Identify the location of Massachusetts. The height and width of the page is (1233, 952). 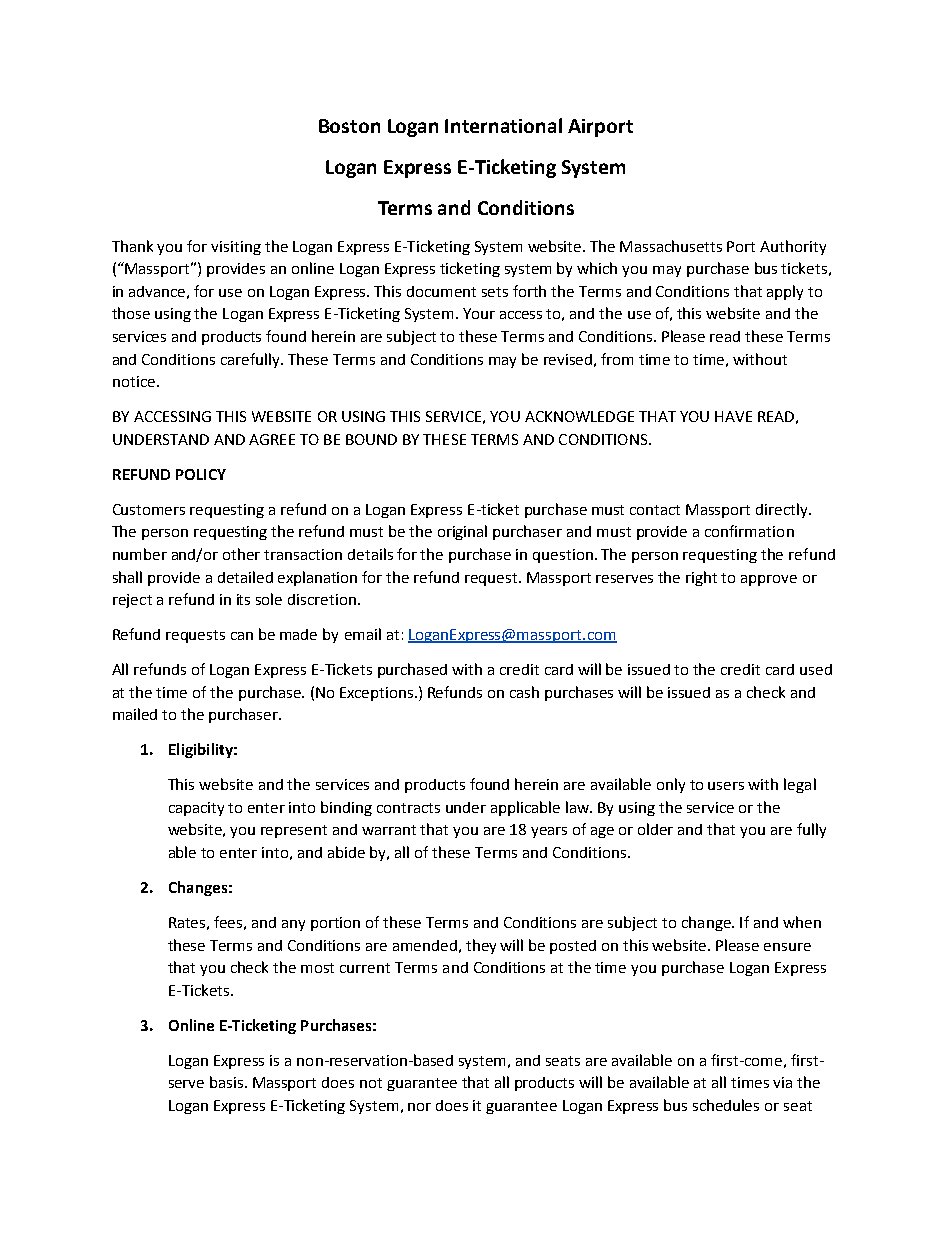
(671, 246).
